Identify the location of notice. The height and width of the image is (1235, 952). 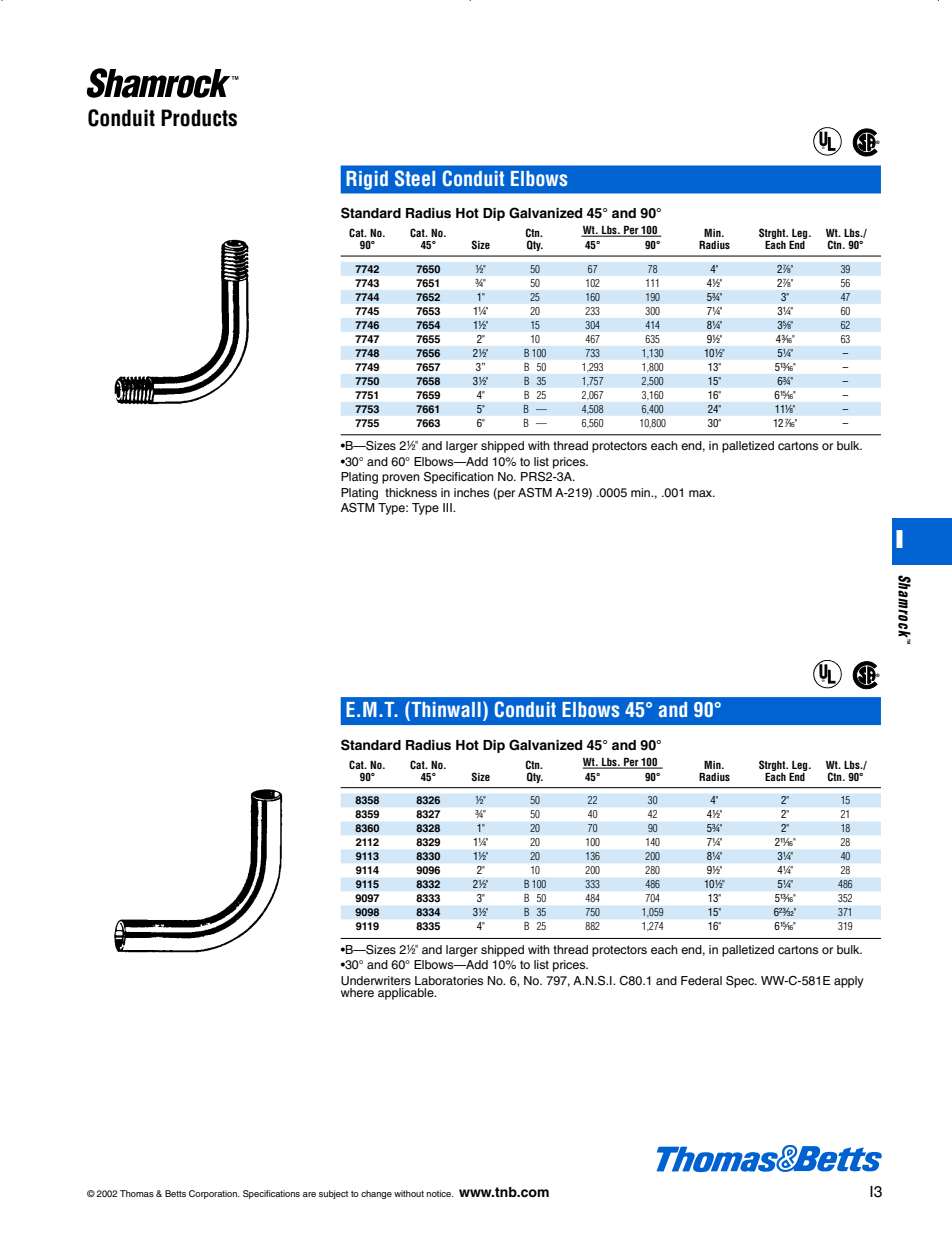
(440, 1193).
